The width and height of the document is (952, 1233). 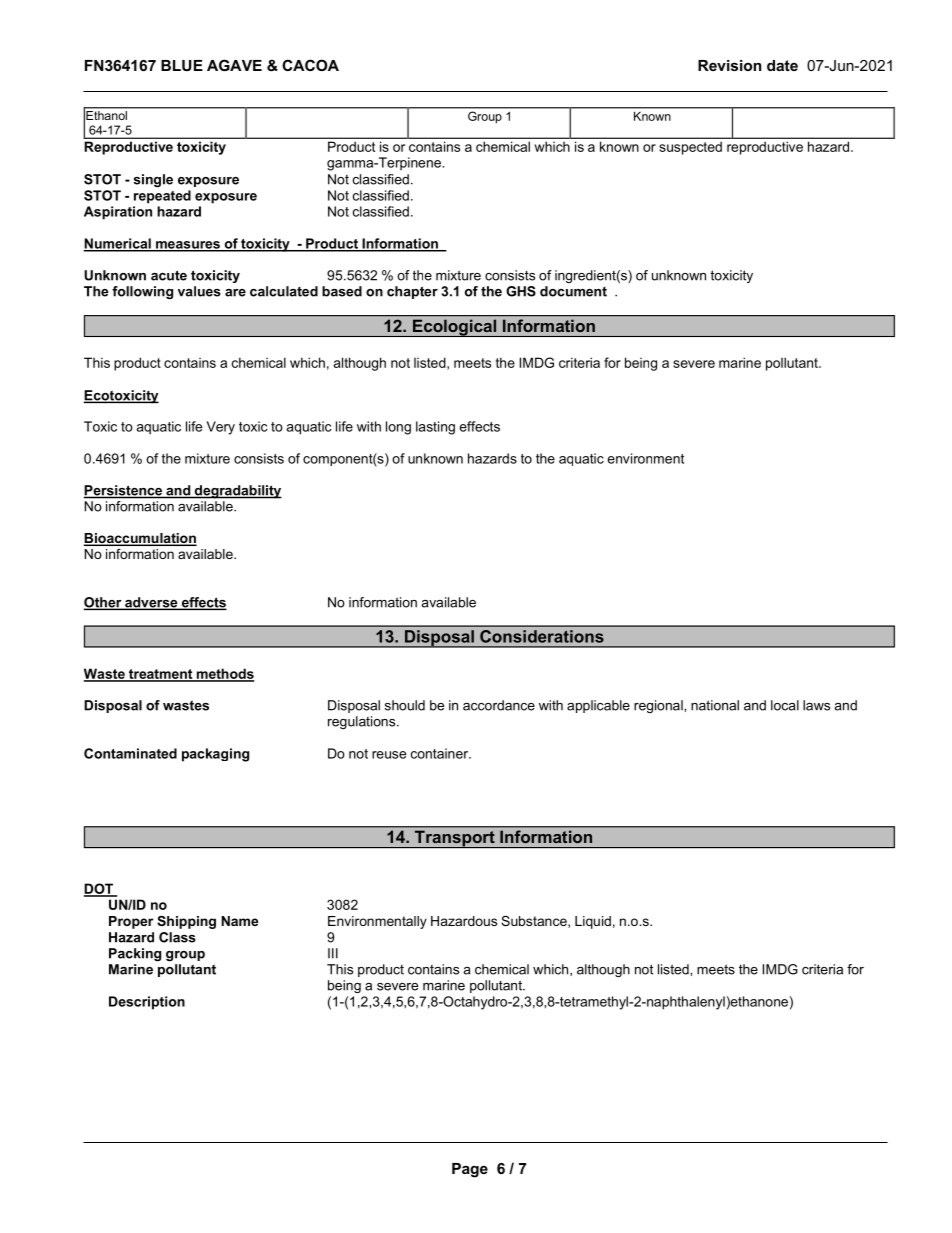 What do you see at coordinates (147, 1003) in the document?
I see `Description` at bounding box center [147, 1003].
